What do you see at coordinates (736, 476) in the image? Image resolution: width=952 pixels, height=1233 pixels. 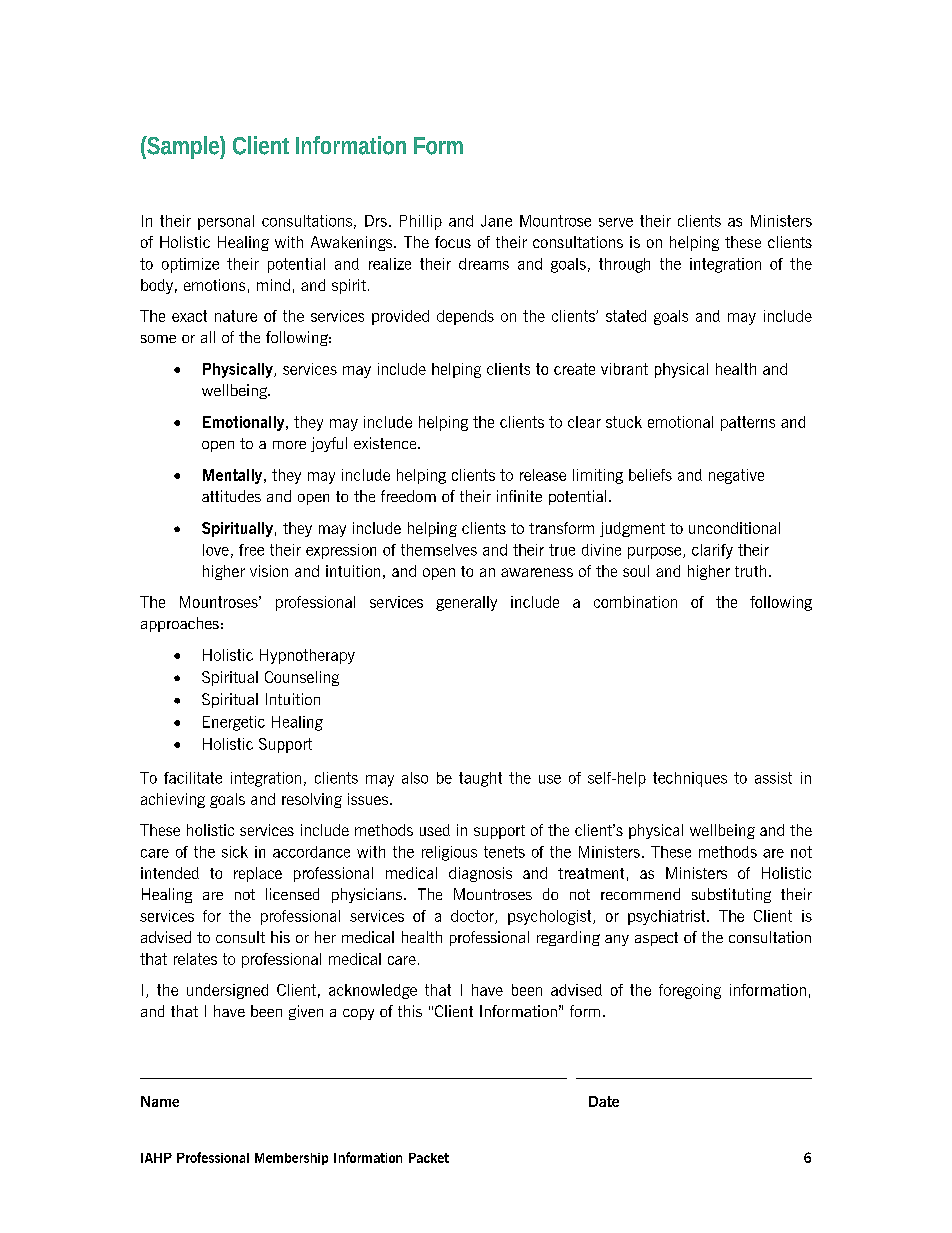 I see `negative` at bounding box center [736, 476].
